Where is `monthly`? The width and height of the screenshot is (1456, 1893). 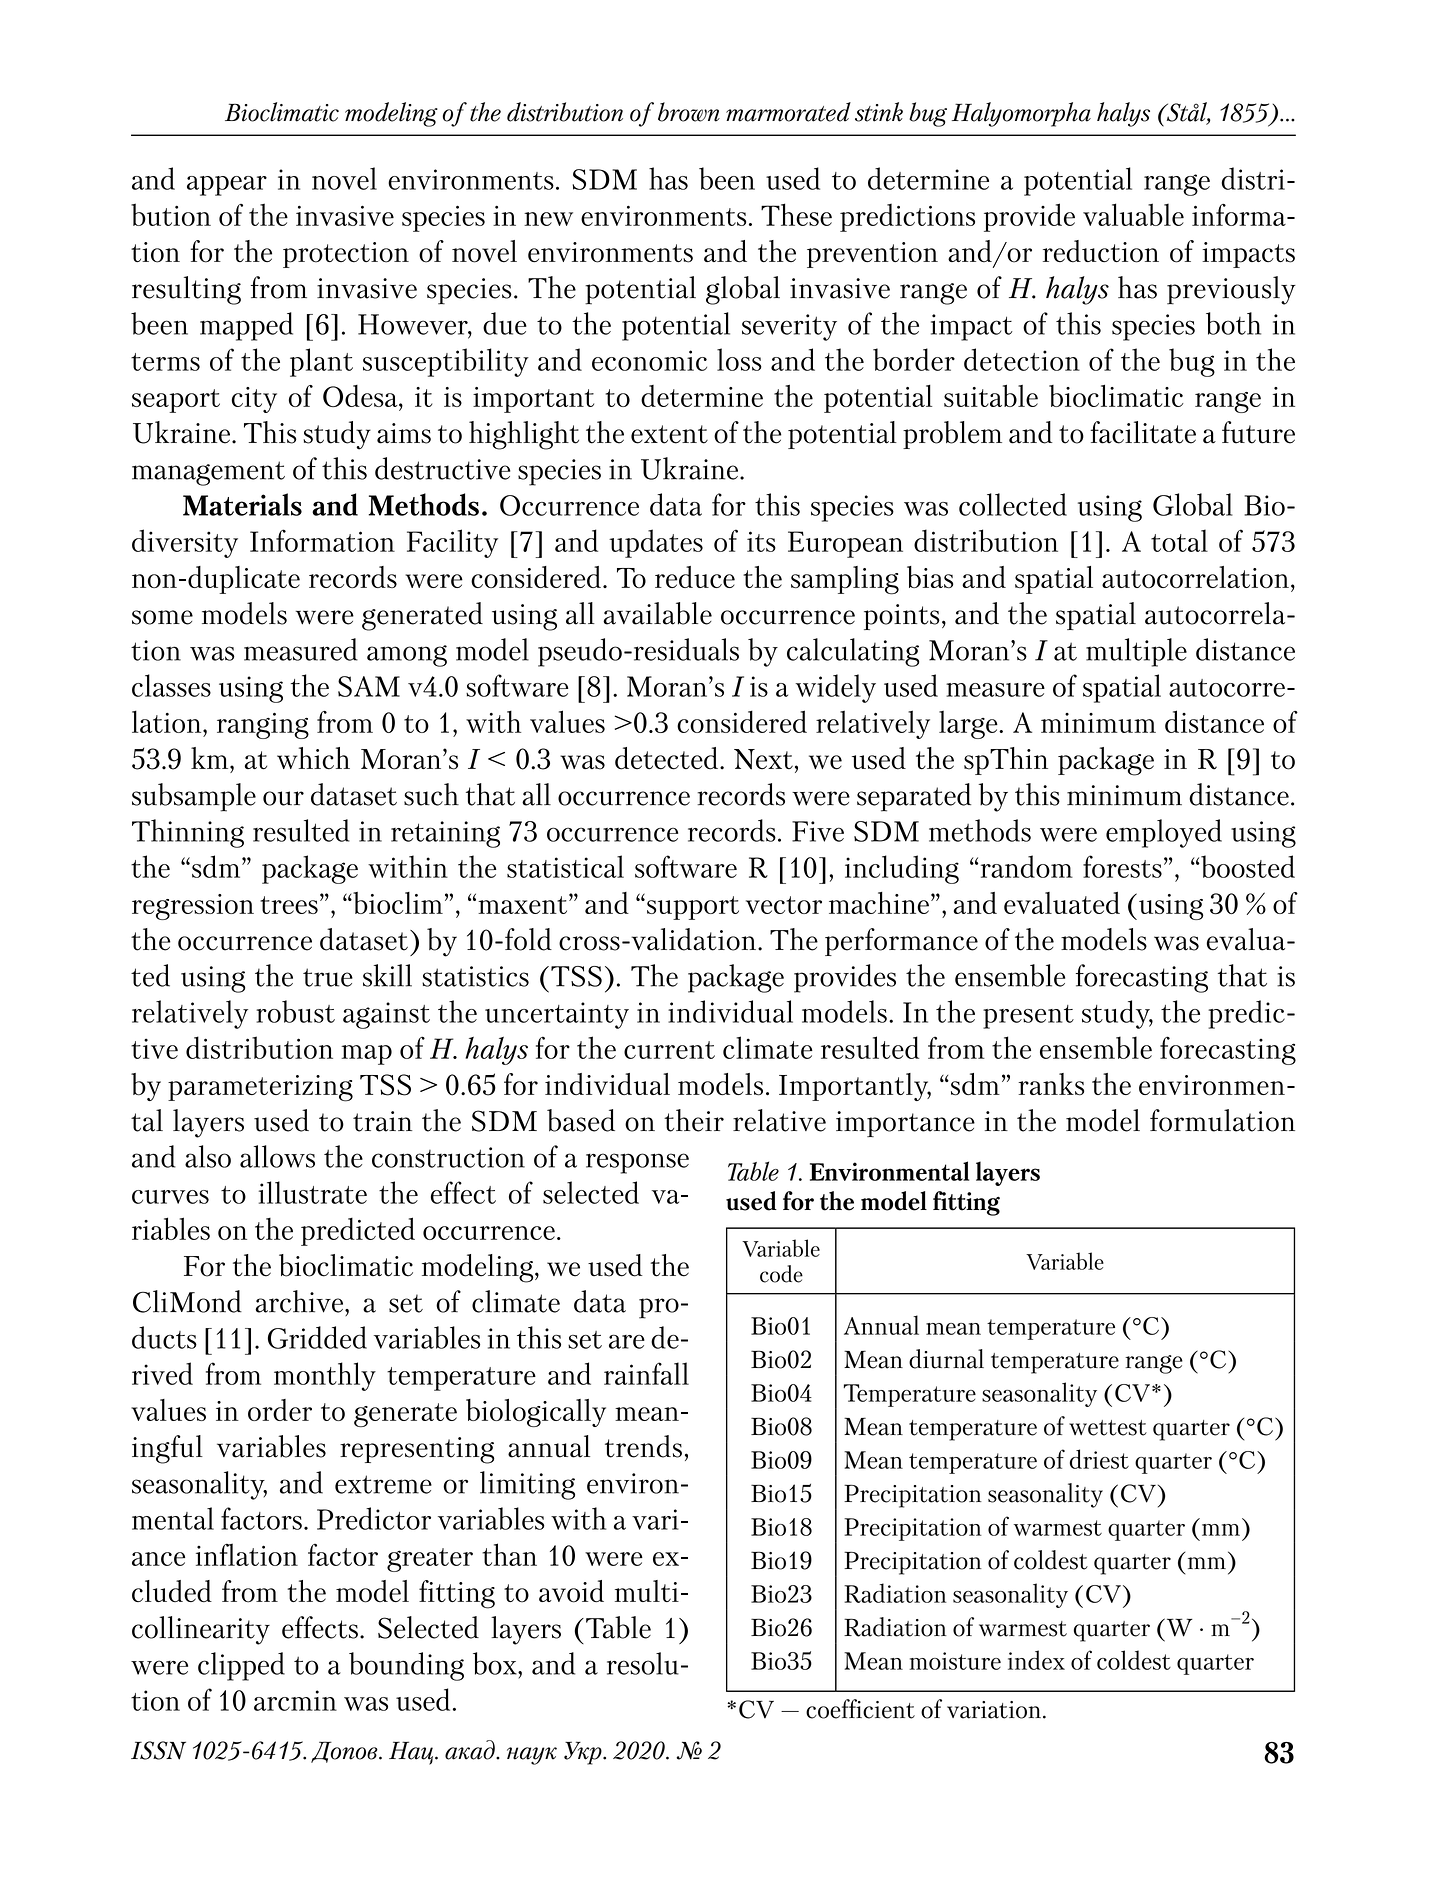 monthly is located at coordinates (325, 1376).
